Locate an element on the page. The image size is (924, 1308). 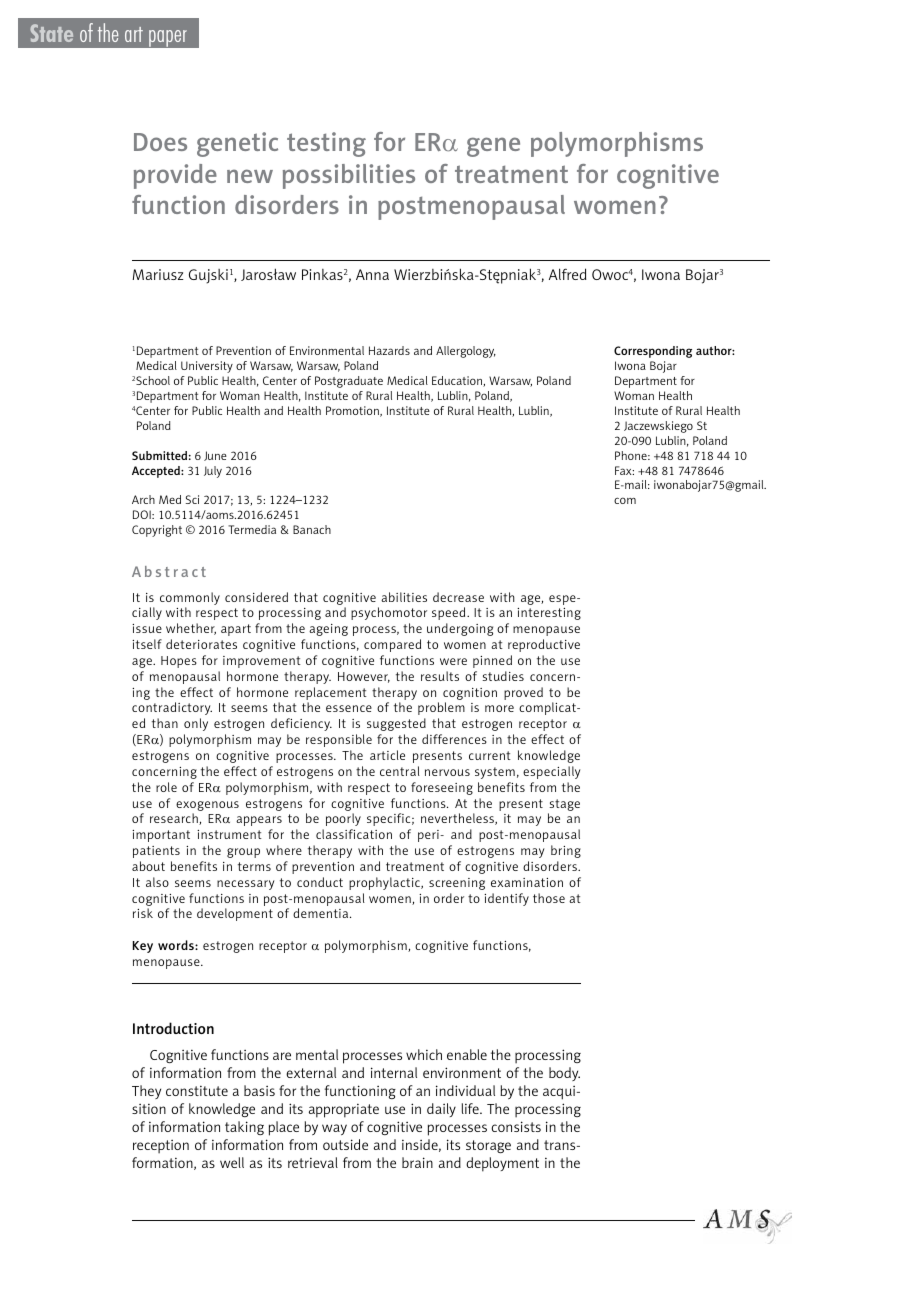
stage is located at coordinates (564, 805).
